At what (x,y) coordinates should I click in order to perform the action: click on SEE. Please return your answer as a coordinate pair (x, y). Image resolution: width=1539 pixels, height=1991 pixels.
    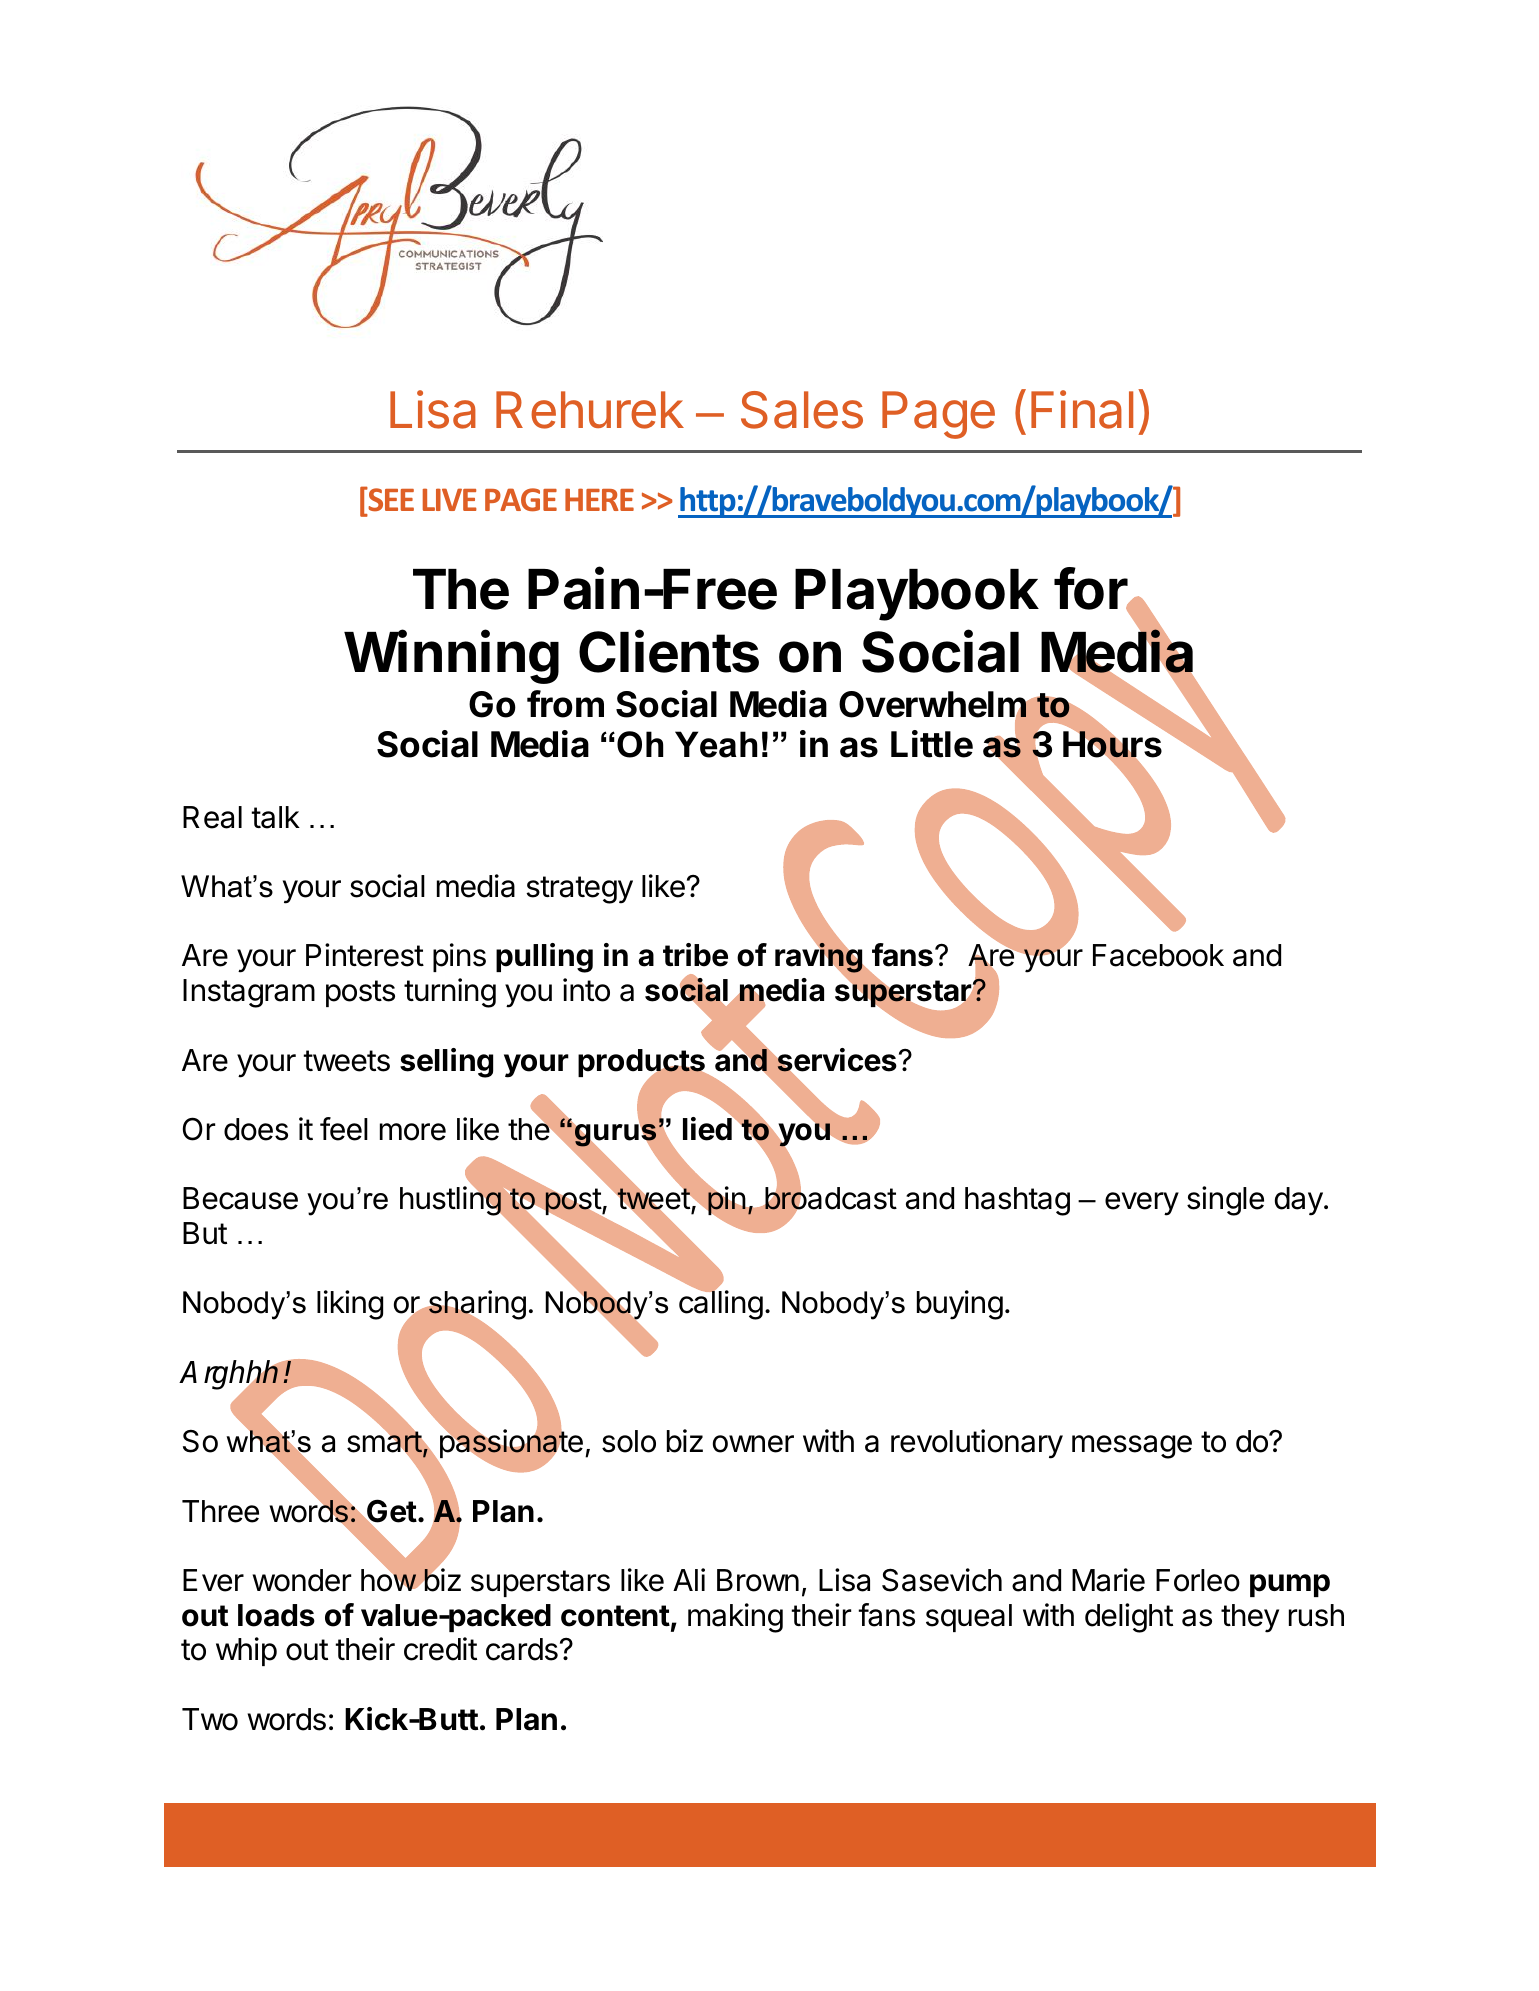
    Looking at the image, I should click on (390, 499).
